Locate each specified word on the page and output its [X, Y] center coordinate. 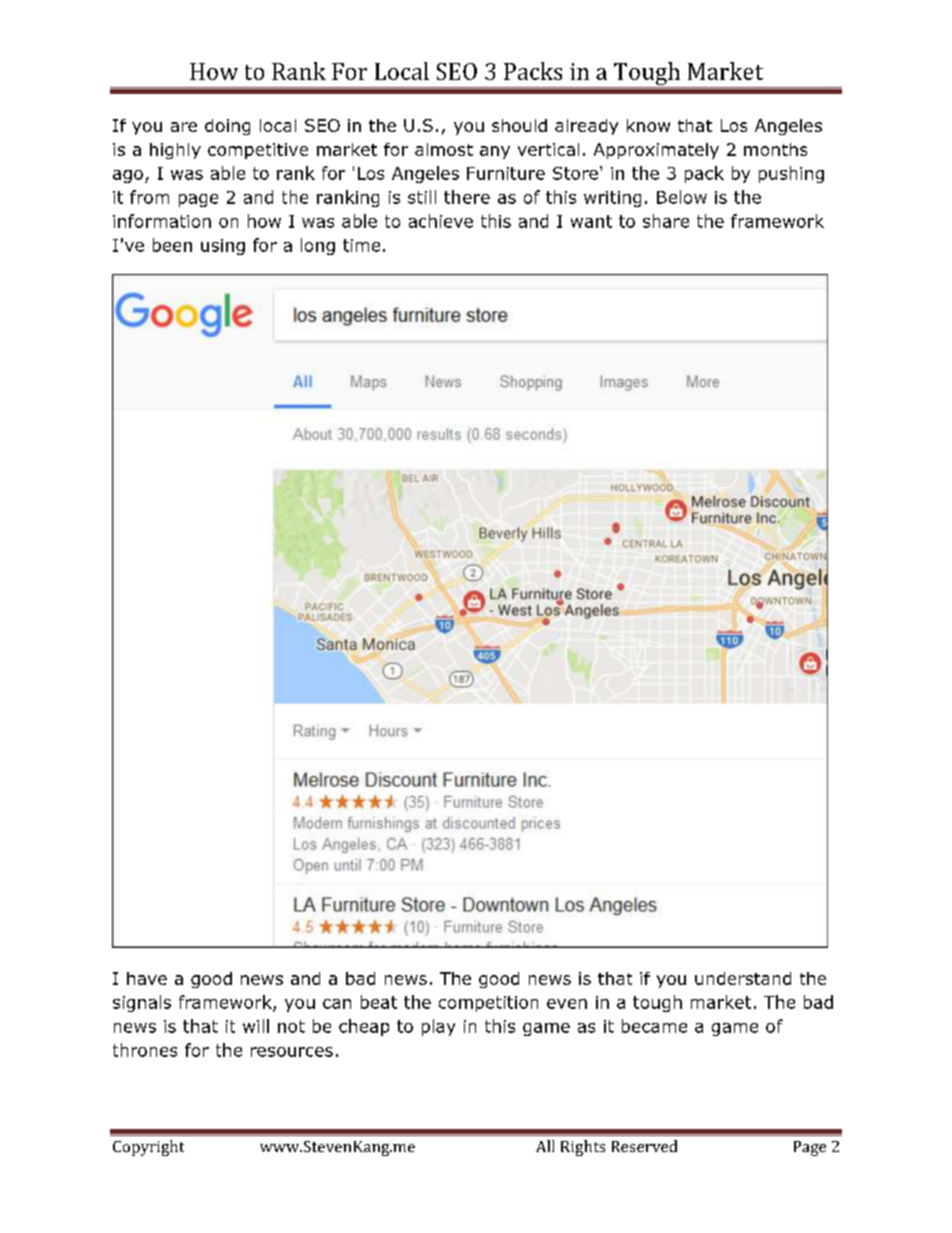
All [545, 1146]
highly [175, 151]
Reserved [644, 1146]
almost [444, 149]
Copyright [148, 1148]
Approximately [656, 151]
